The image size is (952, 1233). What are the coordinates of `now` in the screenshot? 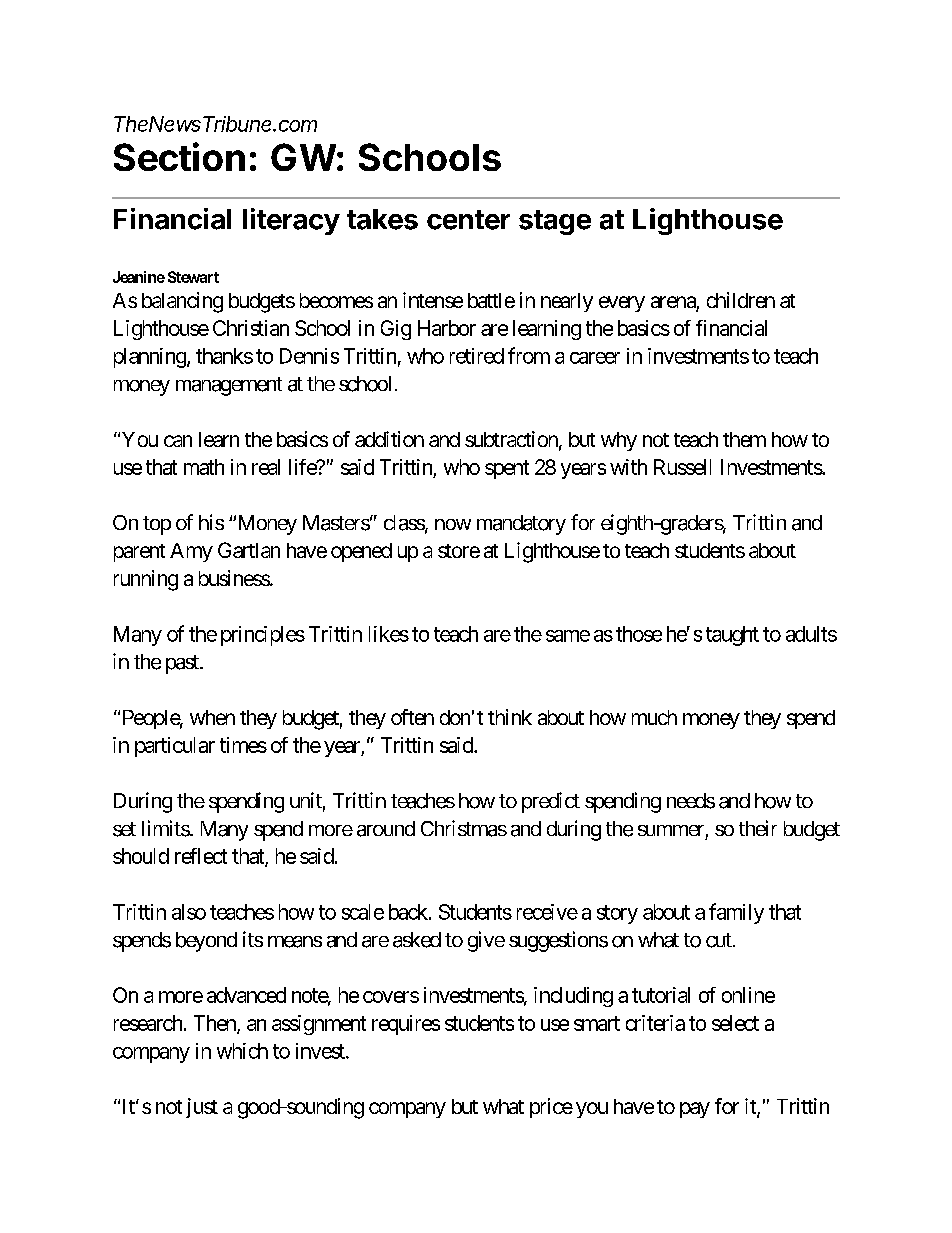 It's located at (453, 524).
